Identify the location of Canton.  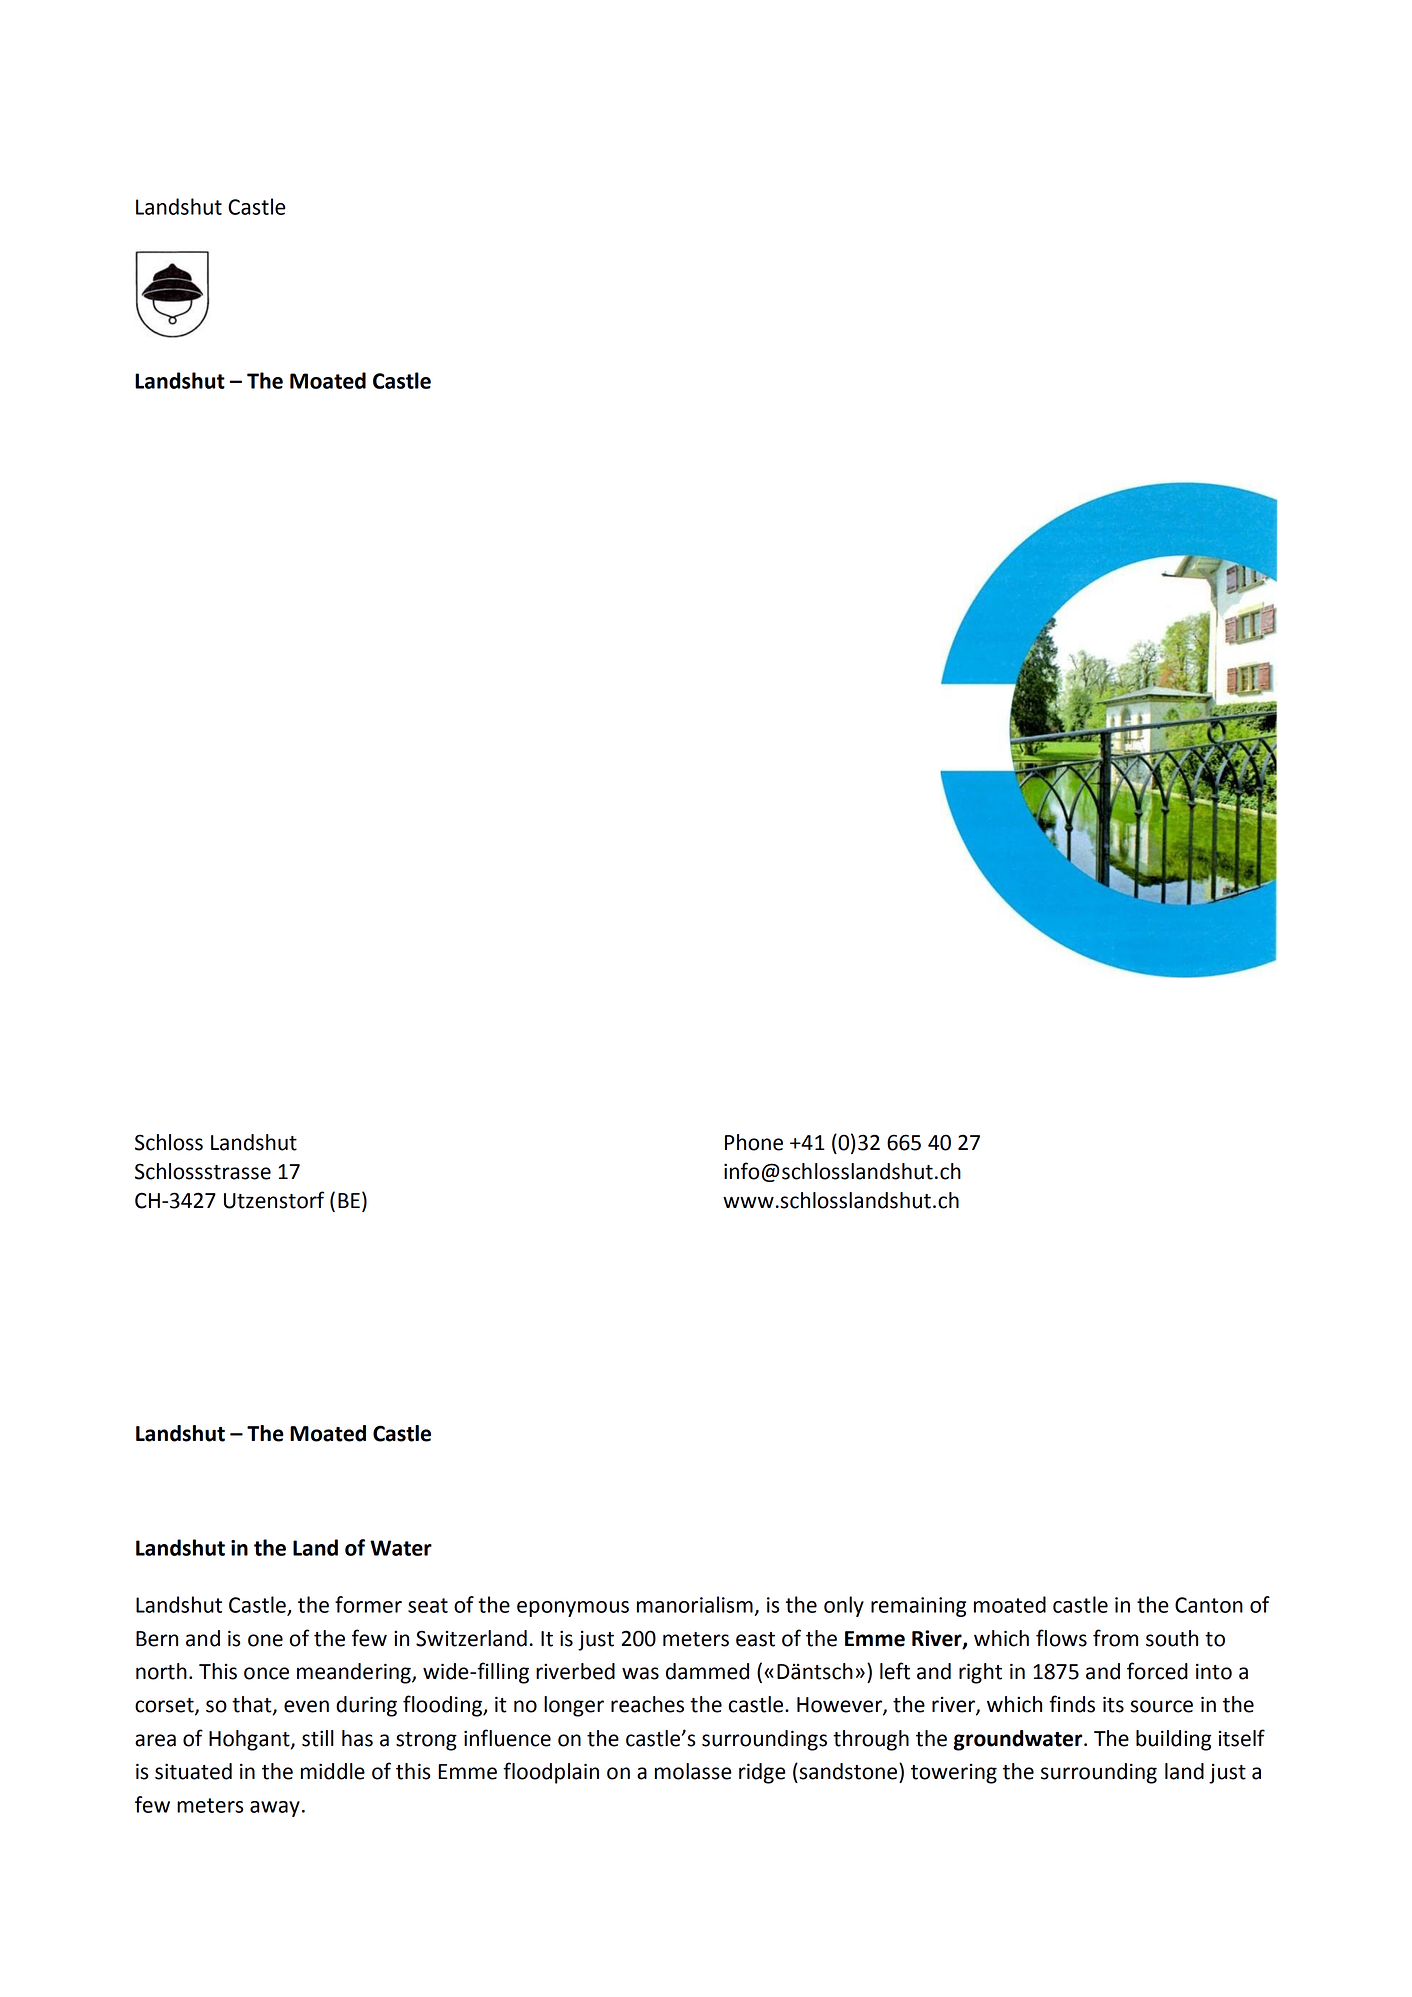
(1209, 1605).
